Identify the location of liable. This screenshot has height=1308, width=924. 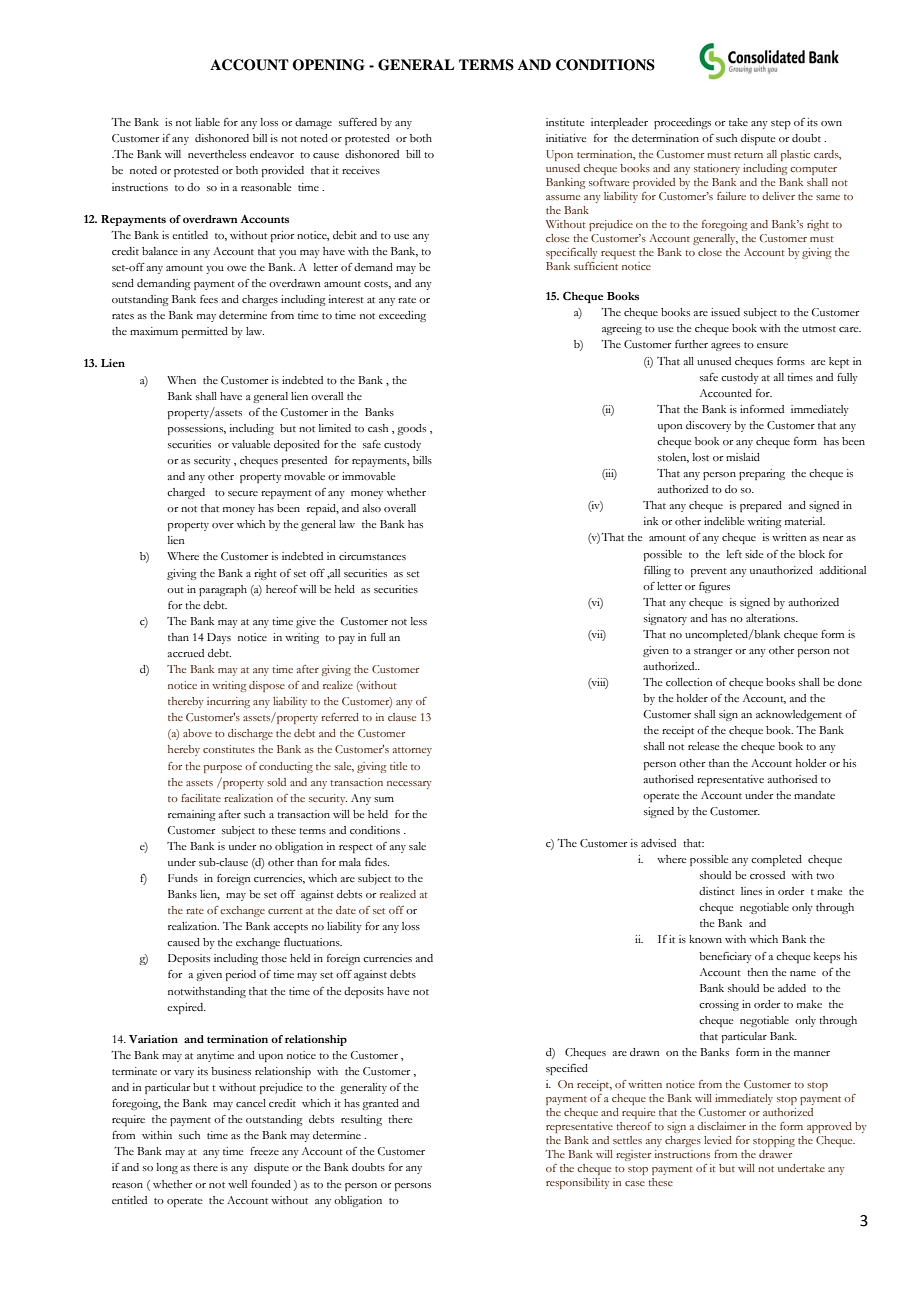
(207, 122).
